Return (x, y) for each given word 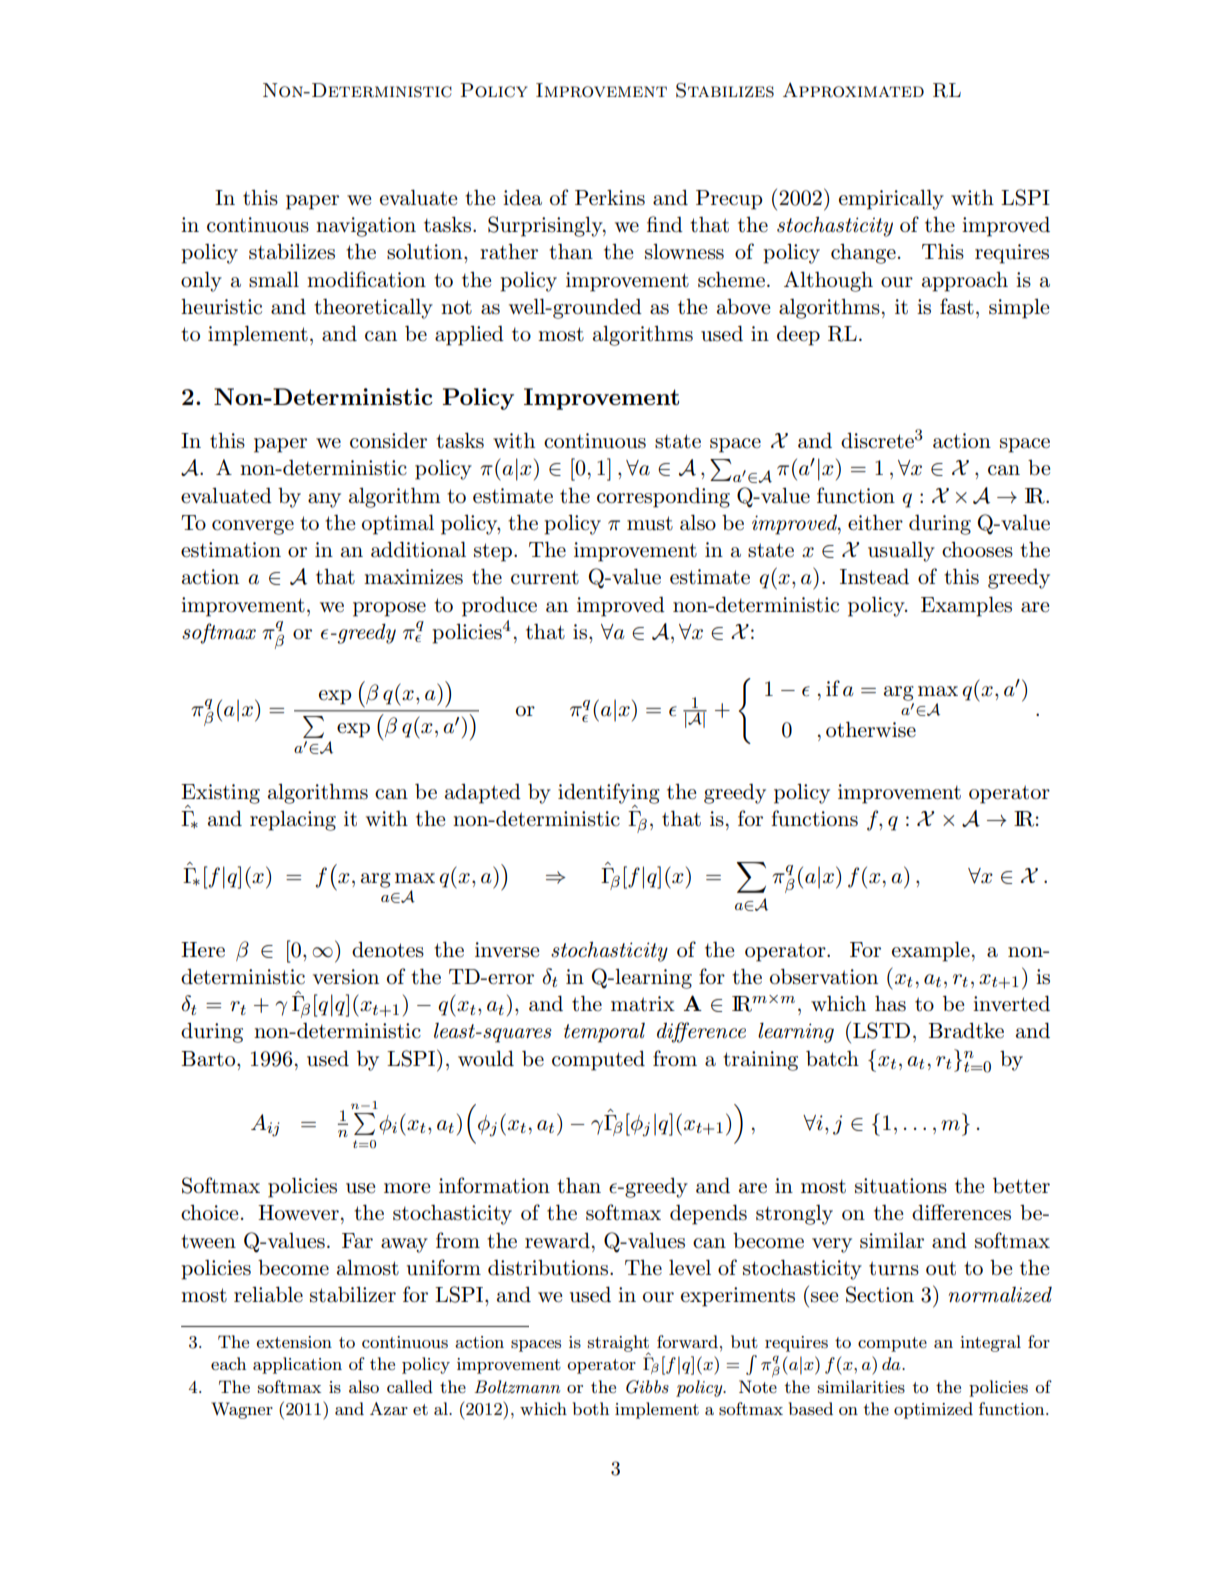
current (545, 577)
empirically (891, 199)
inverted (1011, 1003)
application (297, 1365)
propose (389, 609)
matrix (643, 1004)
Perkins (610, 198)
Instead (874, 576)
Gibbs (647, 1387)
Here (203, 950)
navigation (366, 227)
